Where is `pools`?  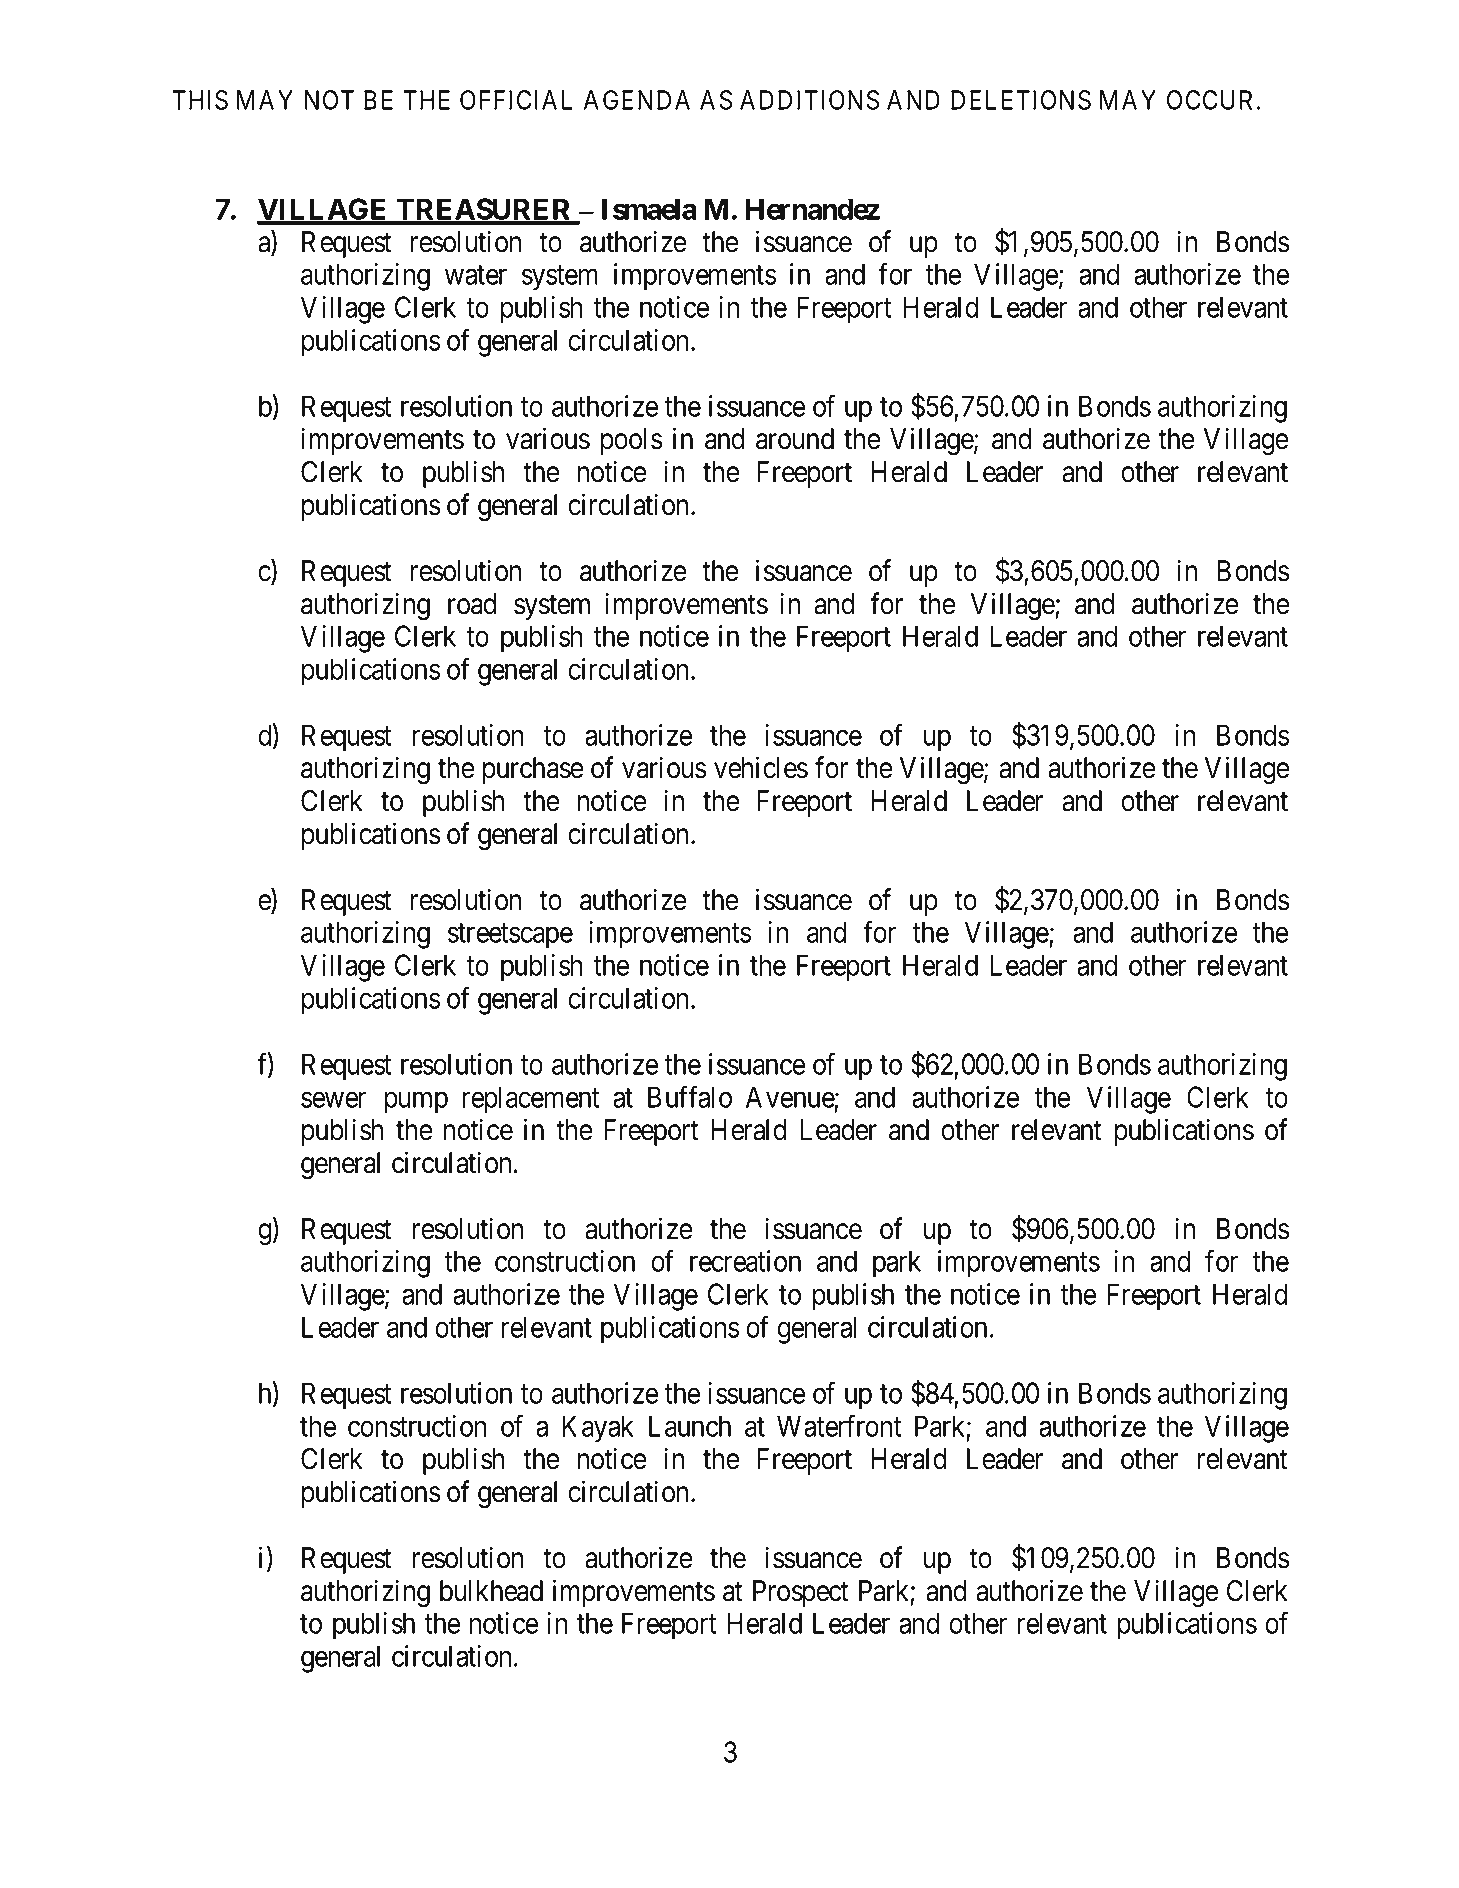 pools is located at coordinates (631, 441).
